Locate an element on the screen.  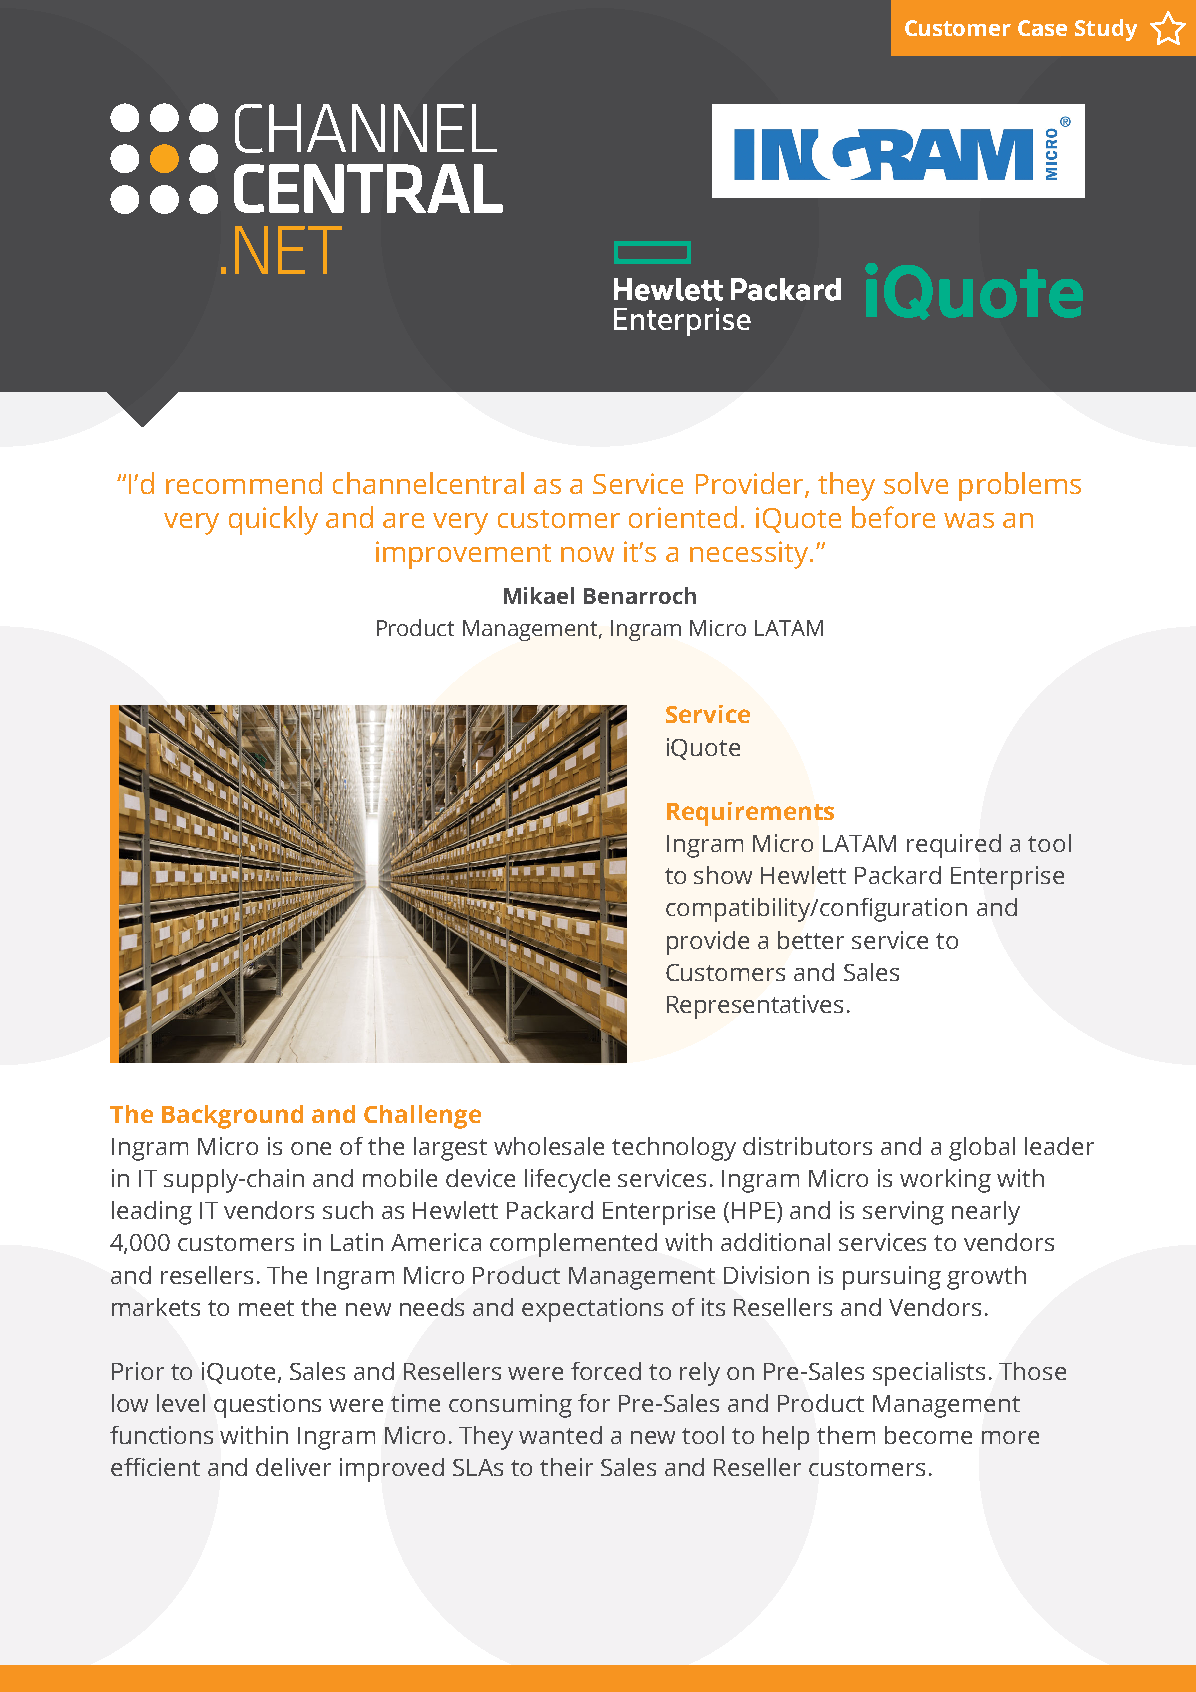
wanted is located at coordinates (560, 1435).
